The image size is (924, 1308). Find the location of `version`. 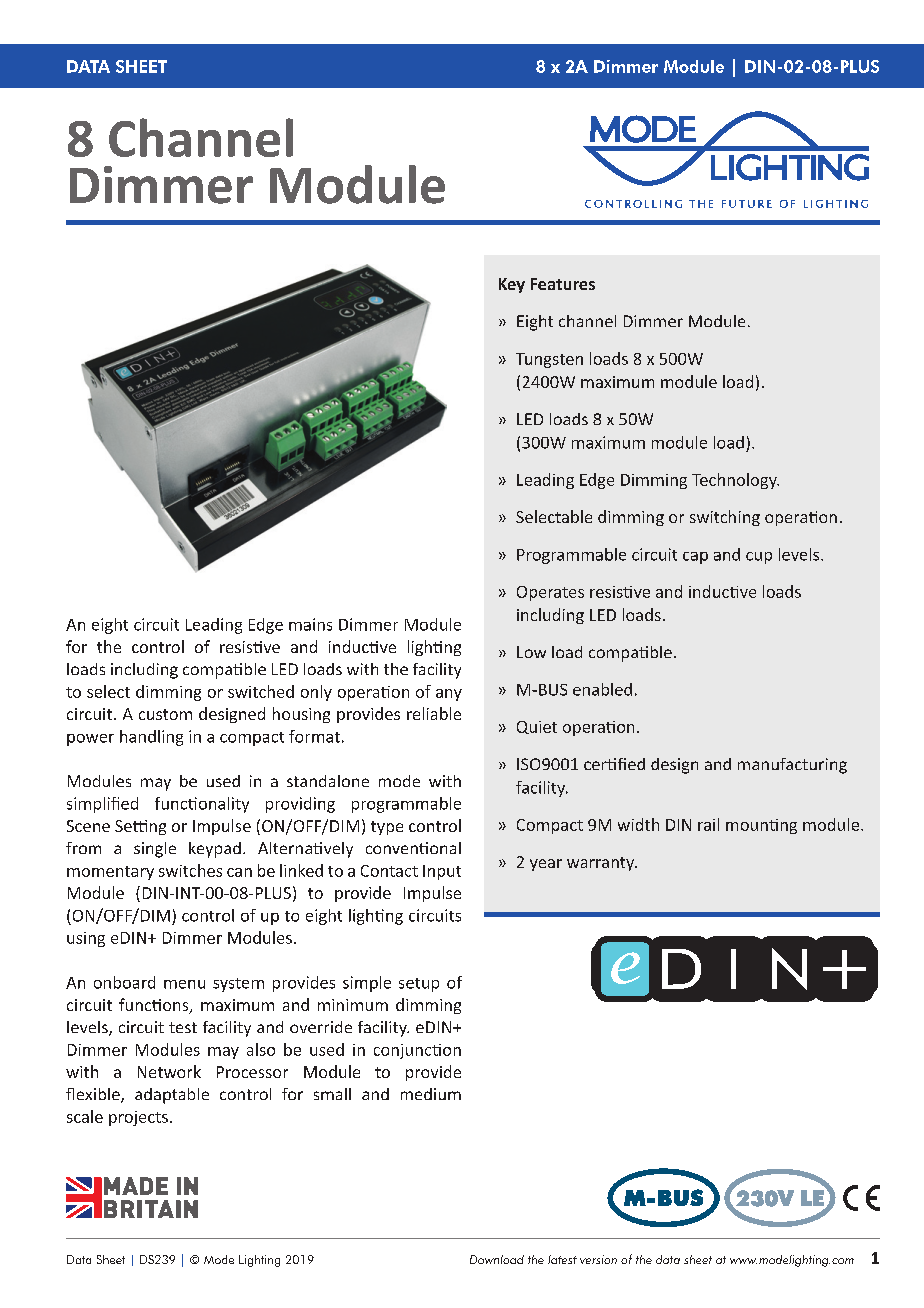

version is located at coordinates (598, 1259).
